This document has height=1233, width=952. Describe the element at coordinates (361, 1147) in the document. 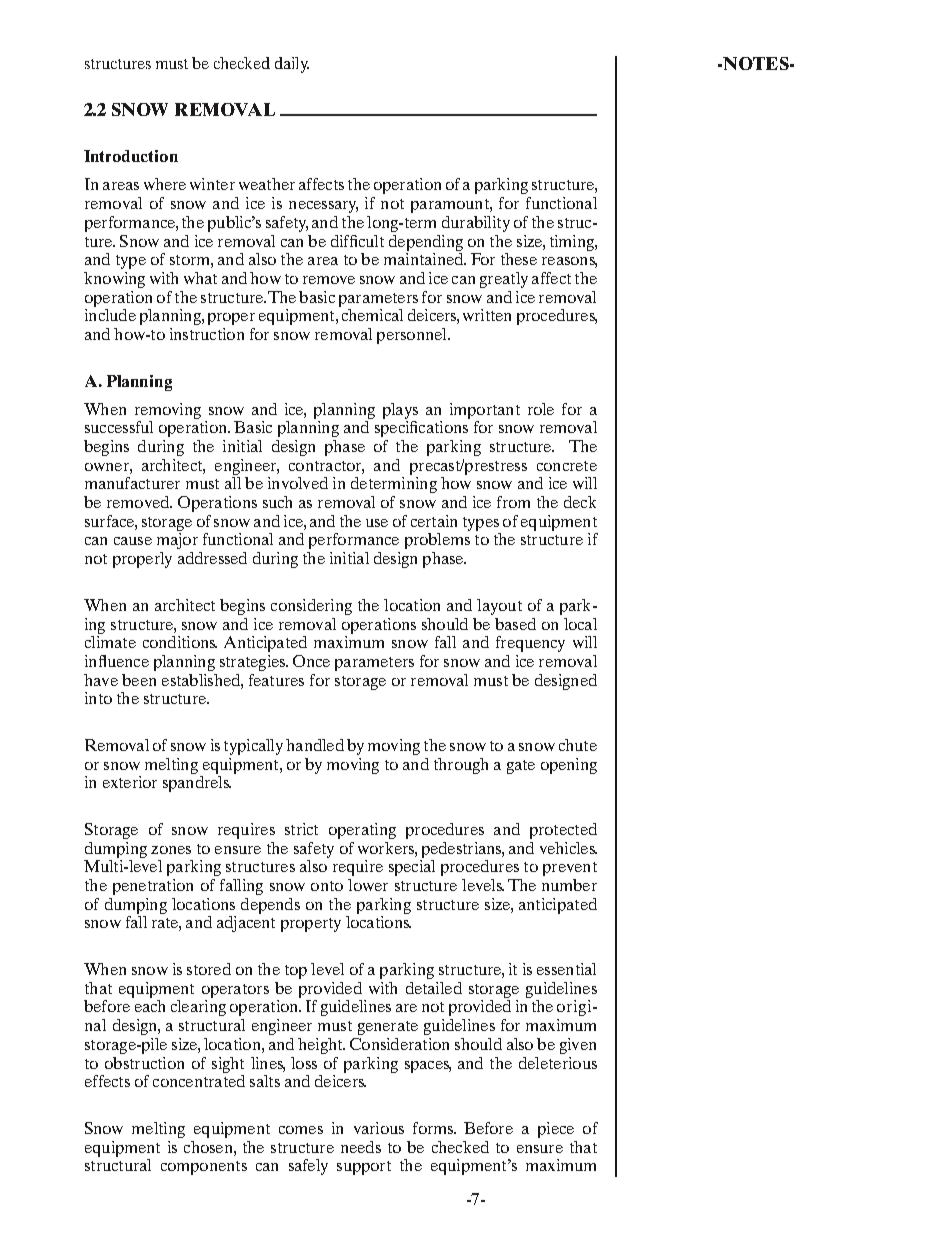

I see `needs` at that location.
